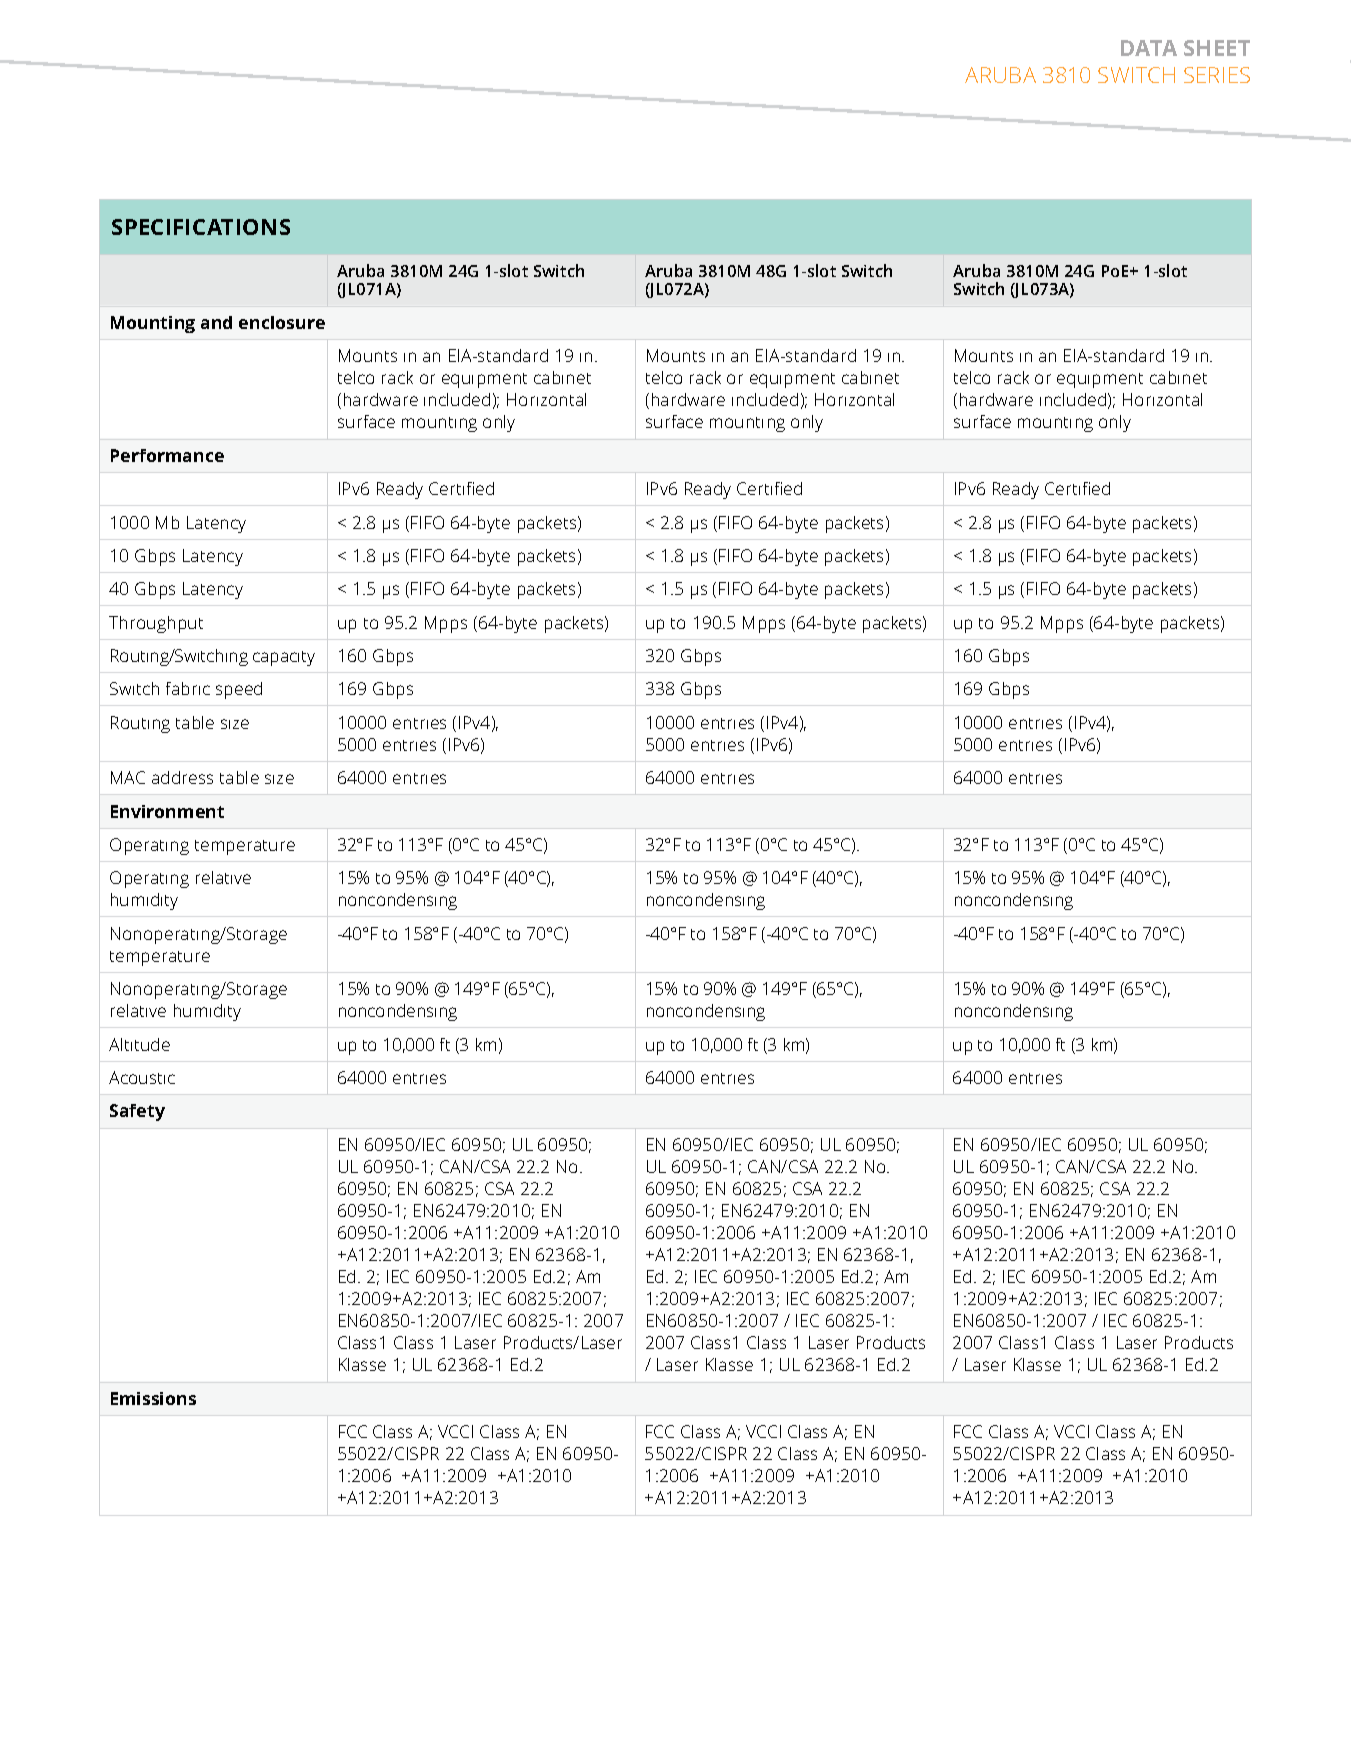  Describe the element at coordinates (201, 227) in the screenshot. I see `SPECIFICATIONS` at that location.
